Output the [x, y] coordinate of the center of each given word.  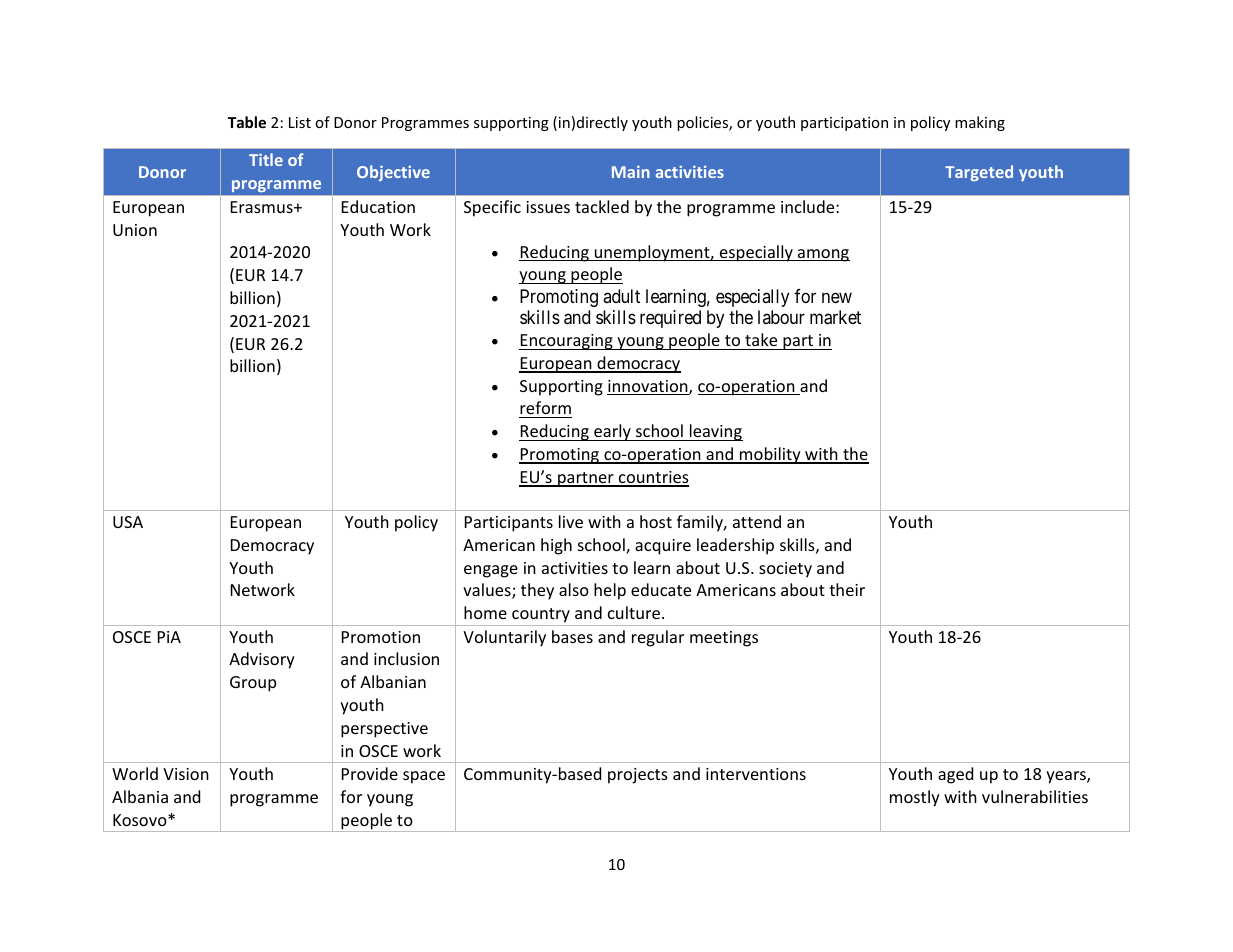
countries [653, 478]
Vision [186, 774]
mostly [915, 798]
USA [128, 522]
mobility [770, 455]
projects [638, 776]
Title [266, 159]
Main [631, 172]
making [980, 123]
